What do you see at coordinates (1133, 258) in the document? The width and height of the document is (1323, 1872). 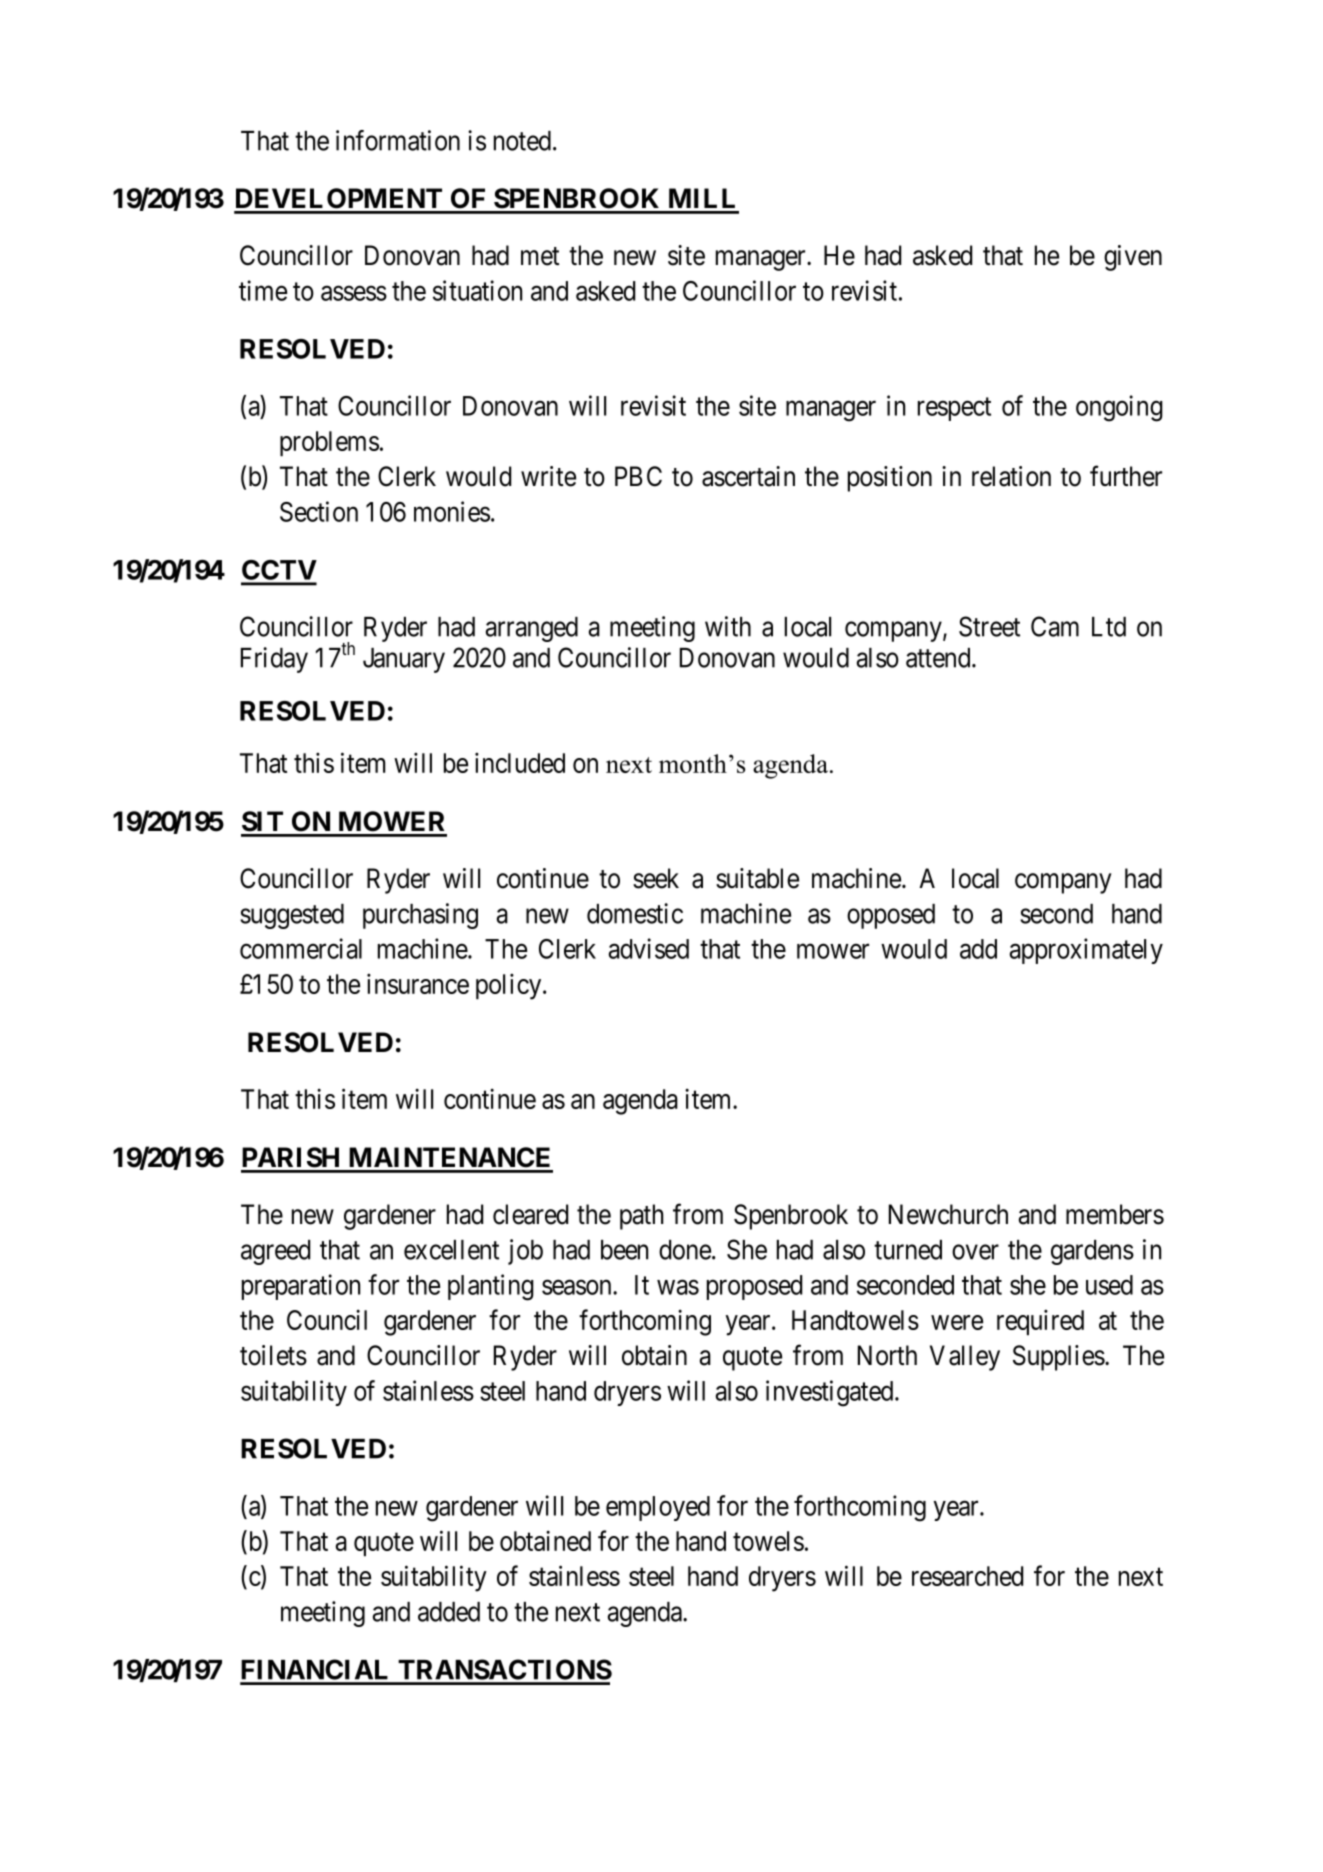 I see `given` at bounding box center [1133, 258].
